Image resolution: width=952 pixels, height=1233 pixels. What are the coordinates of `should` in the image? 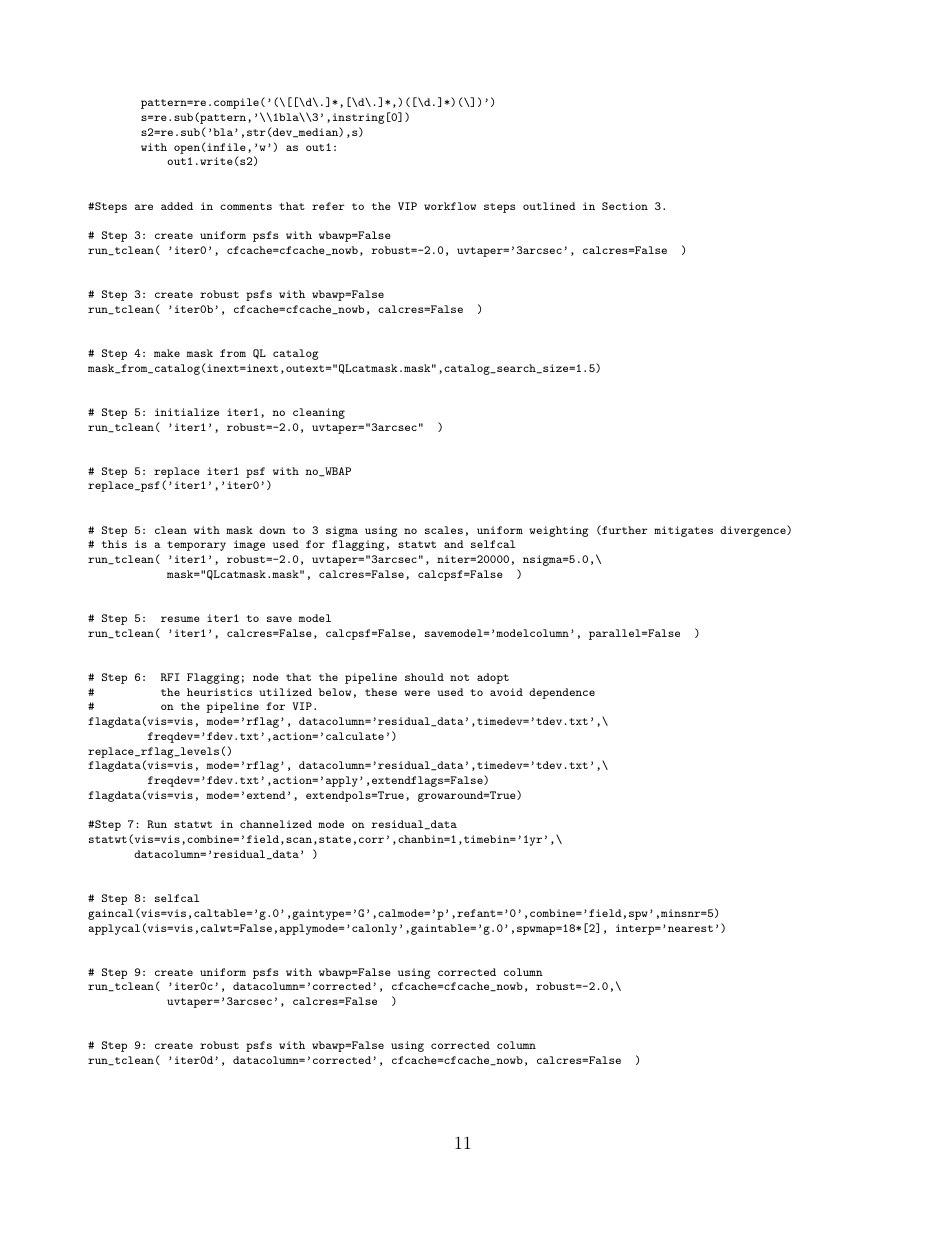 It's located at (424, 677).
